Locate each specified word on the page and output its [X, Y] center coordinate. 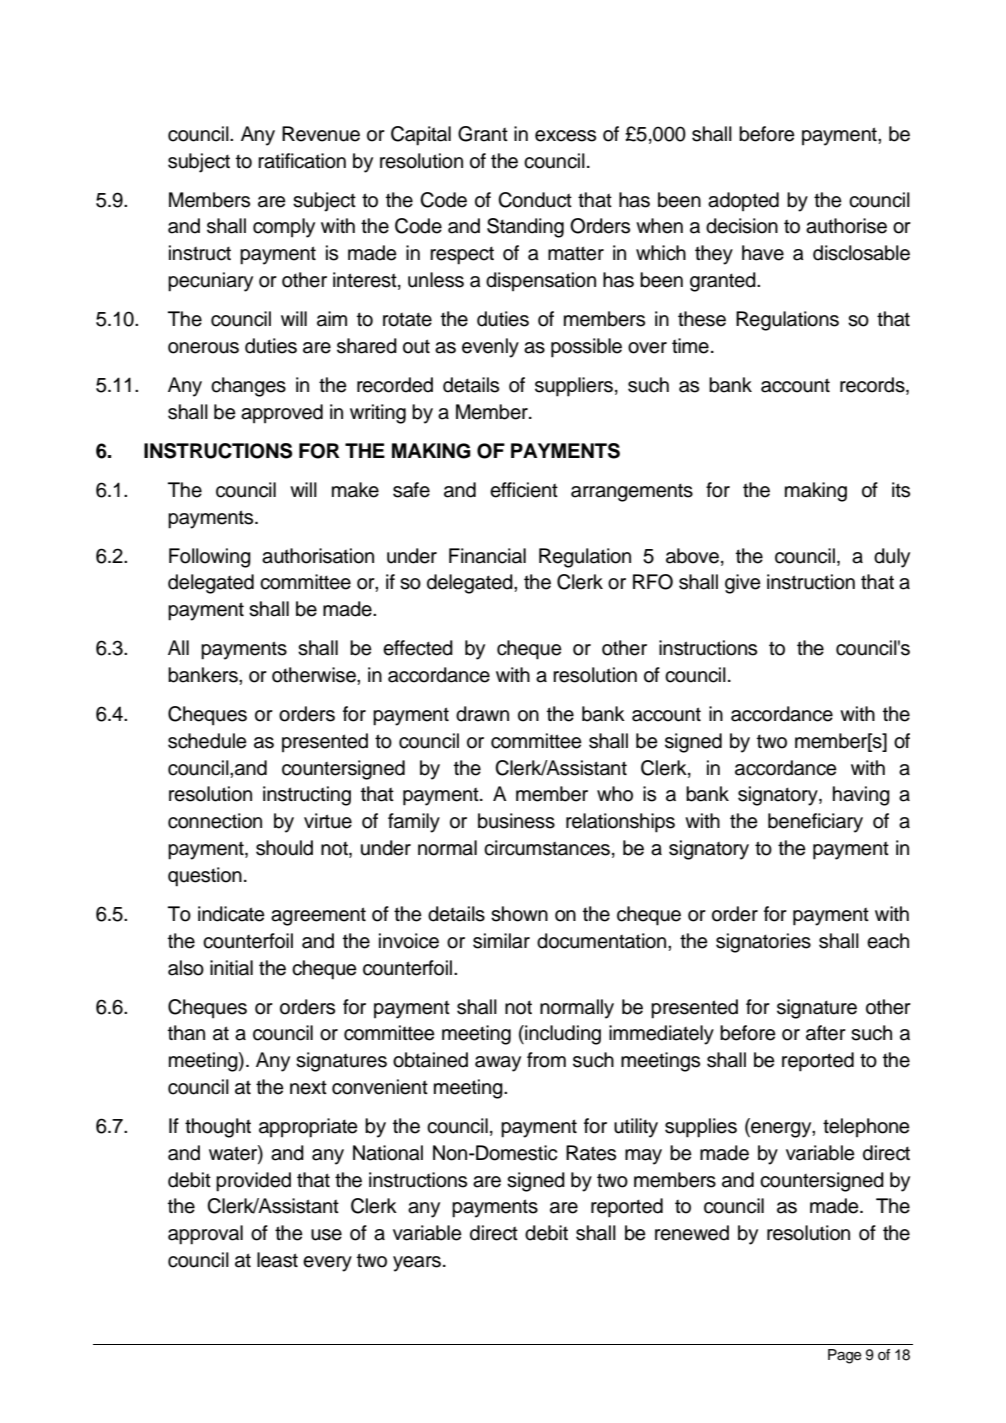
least [277, 1260]
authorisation [318, 556]
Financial [487, 556]
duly [892, 558]
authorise [846, 226]
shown [519, 914]
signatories [763, 943]
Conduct [535, 200]
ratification [302, 161]
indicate [231, 914]
